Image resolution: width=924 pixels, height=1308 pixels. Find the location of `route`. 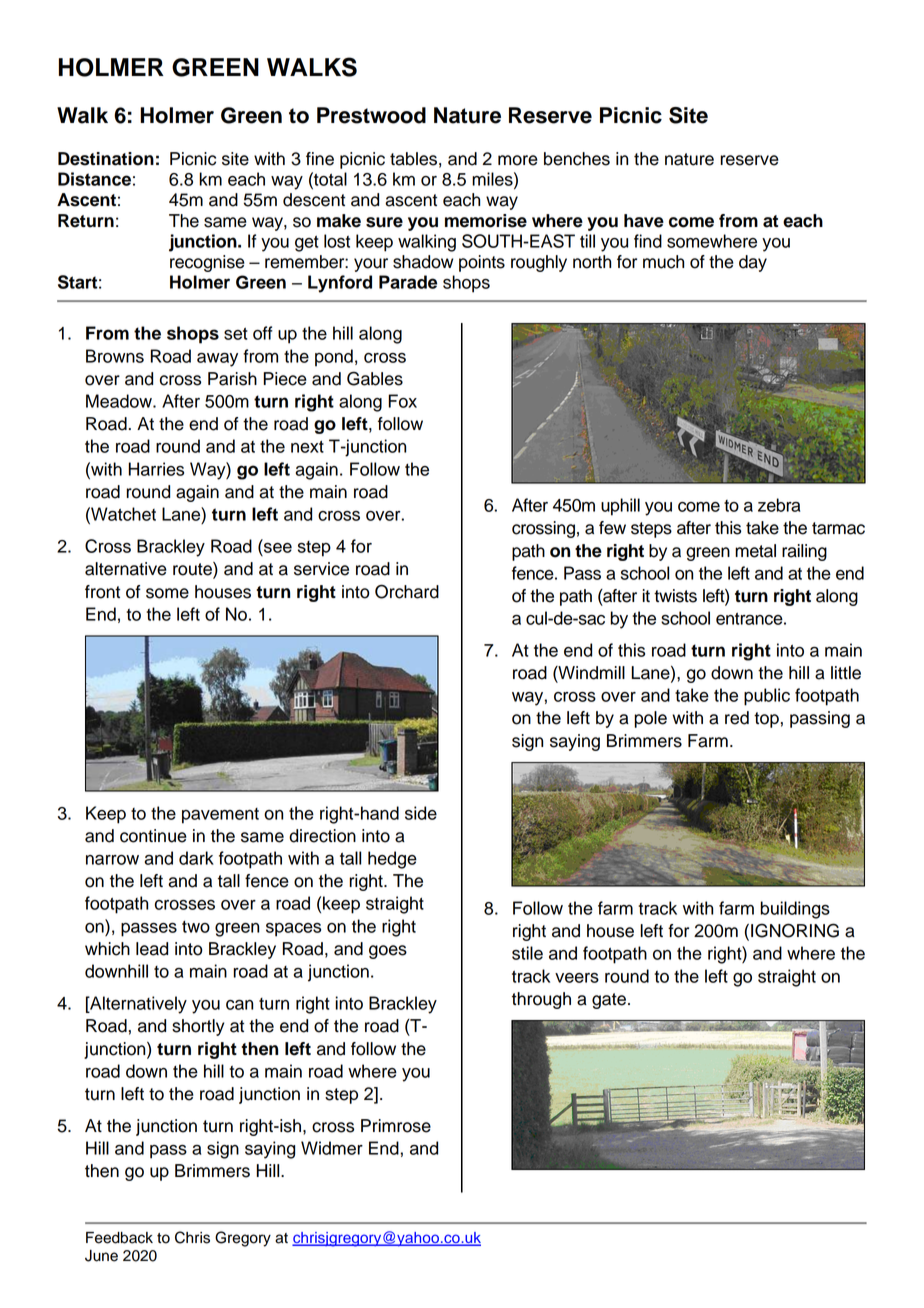

route is located at coordinates (193, 570).
